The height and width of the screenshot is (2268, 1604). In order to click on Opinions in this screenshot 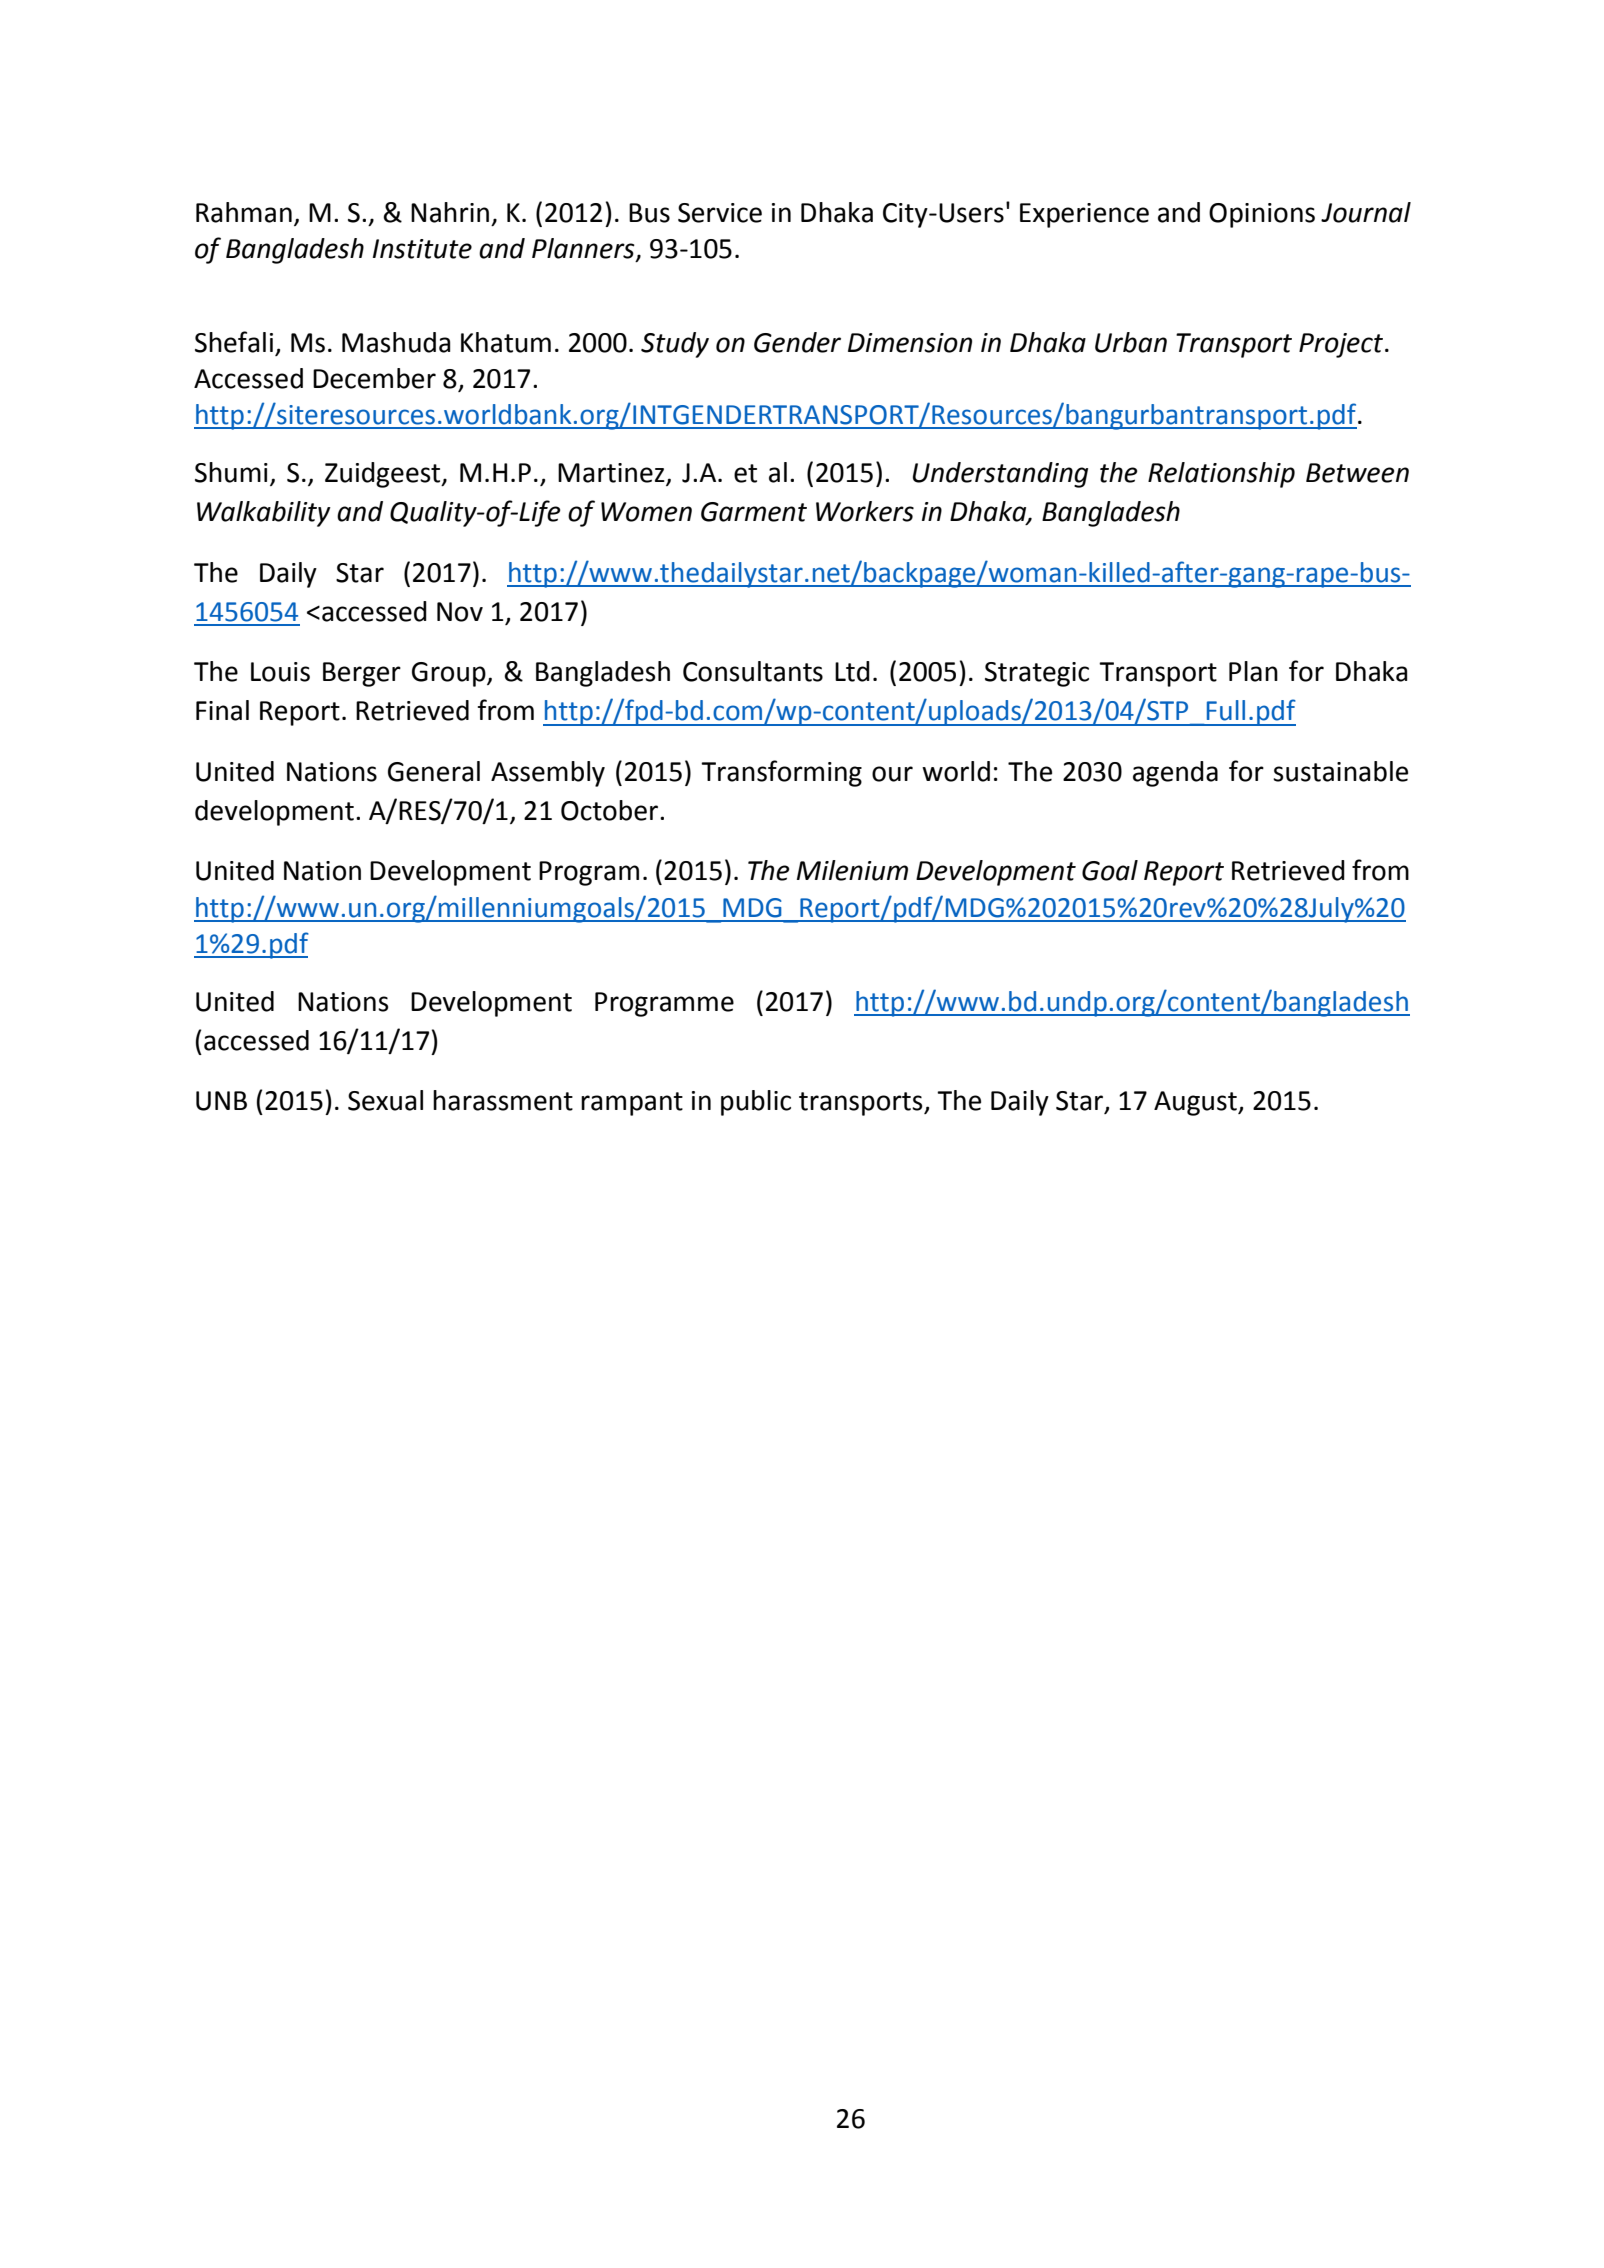, I will do `click(1262, 215)`.
